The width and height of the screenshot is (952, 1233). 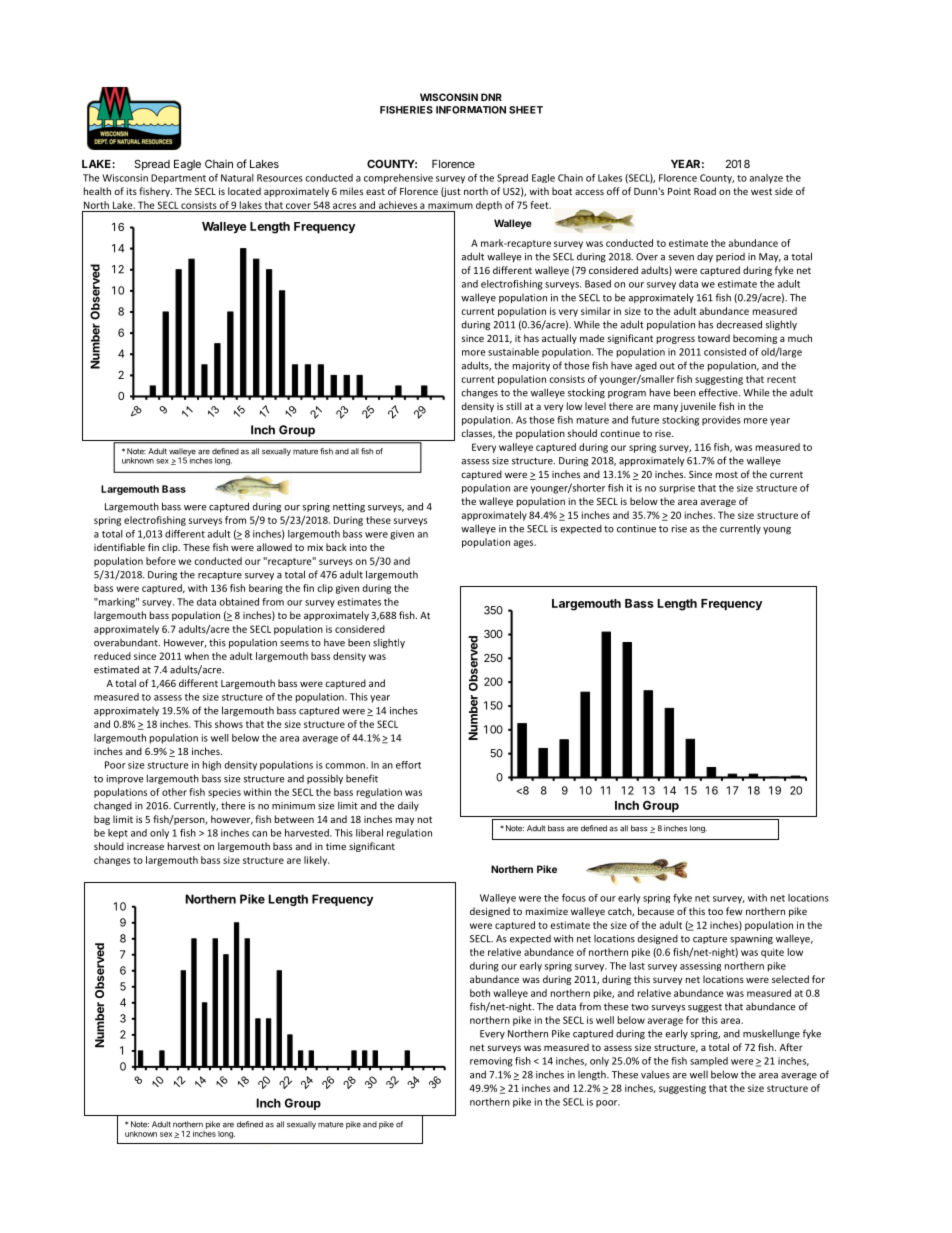 What do you see at coordinates (145, 846) in the screenshot?
I see `increase` at bounding box center [145, 846].
